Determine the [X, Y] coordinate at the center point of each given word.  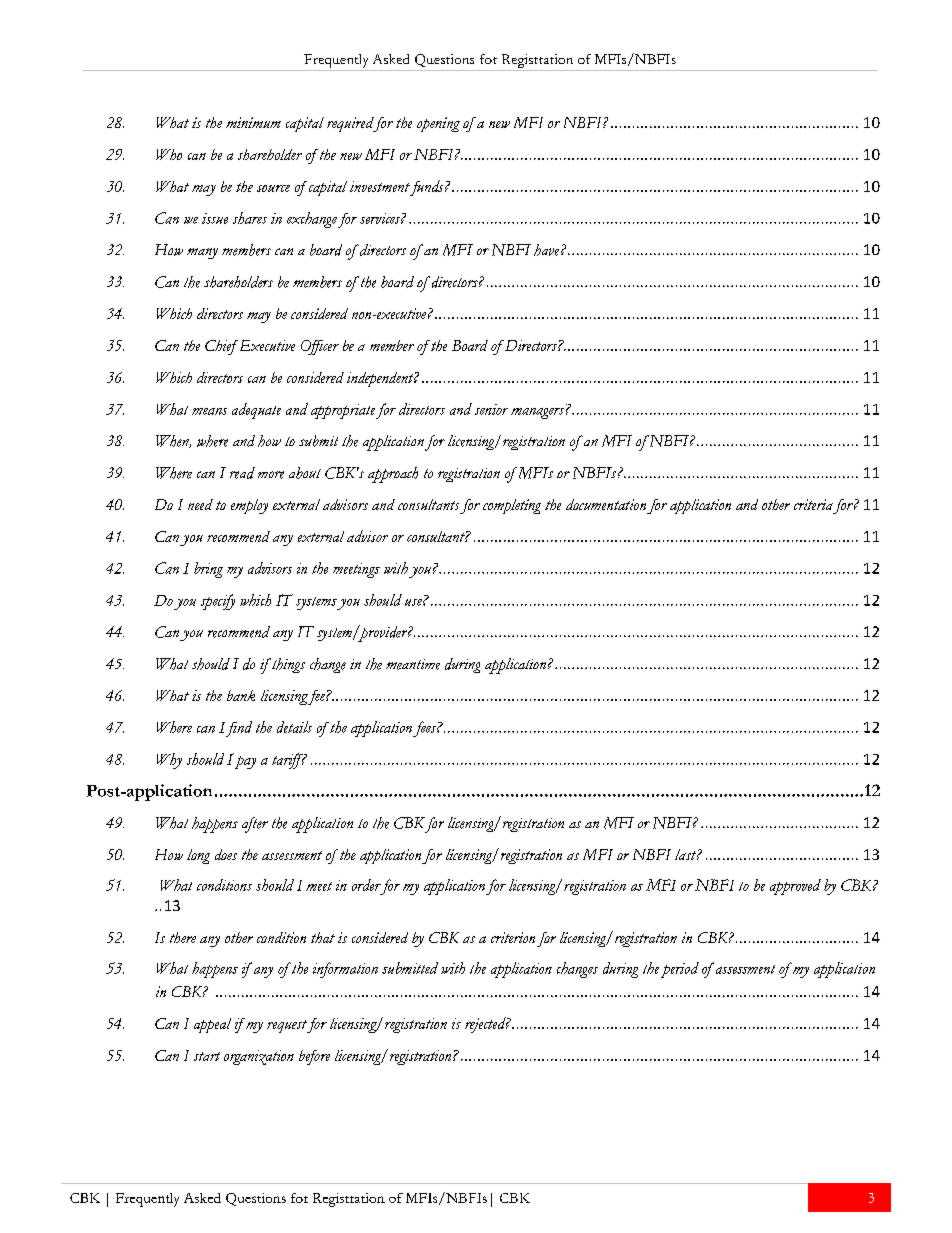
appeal [212, 1025]
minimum [253, 122]
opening [438, 124]
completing [512, 506]
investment [380, 186]
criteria [813, 504]
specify [218, 602]
